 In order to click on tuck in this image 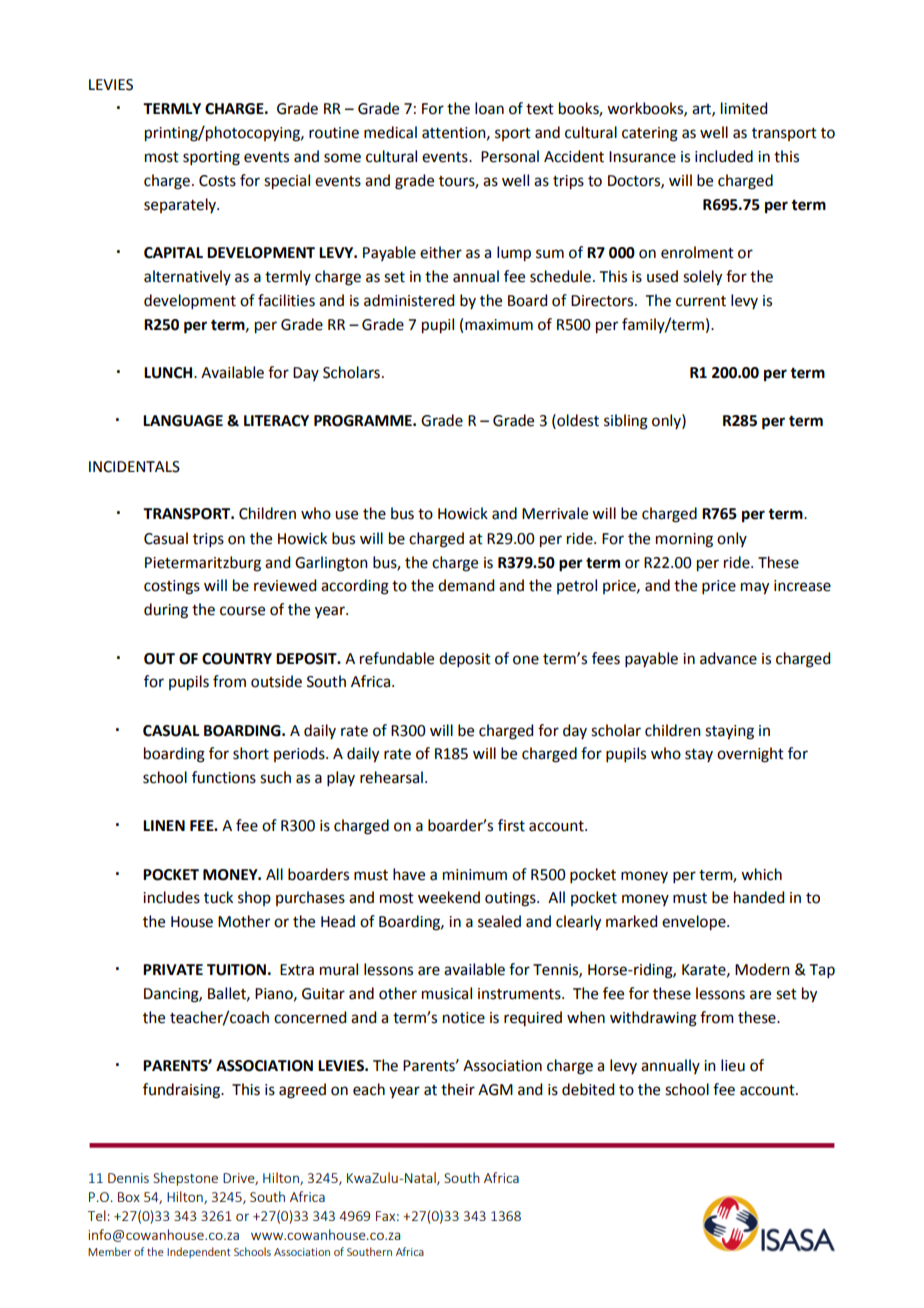, I will do `click(218, 897)`.
